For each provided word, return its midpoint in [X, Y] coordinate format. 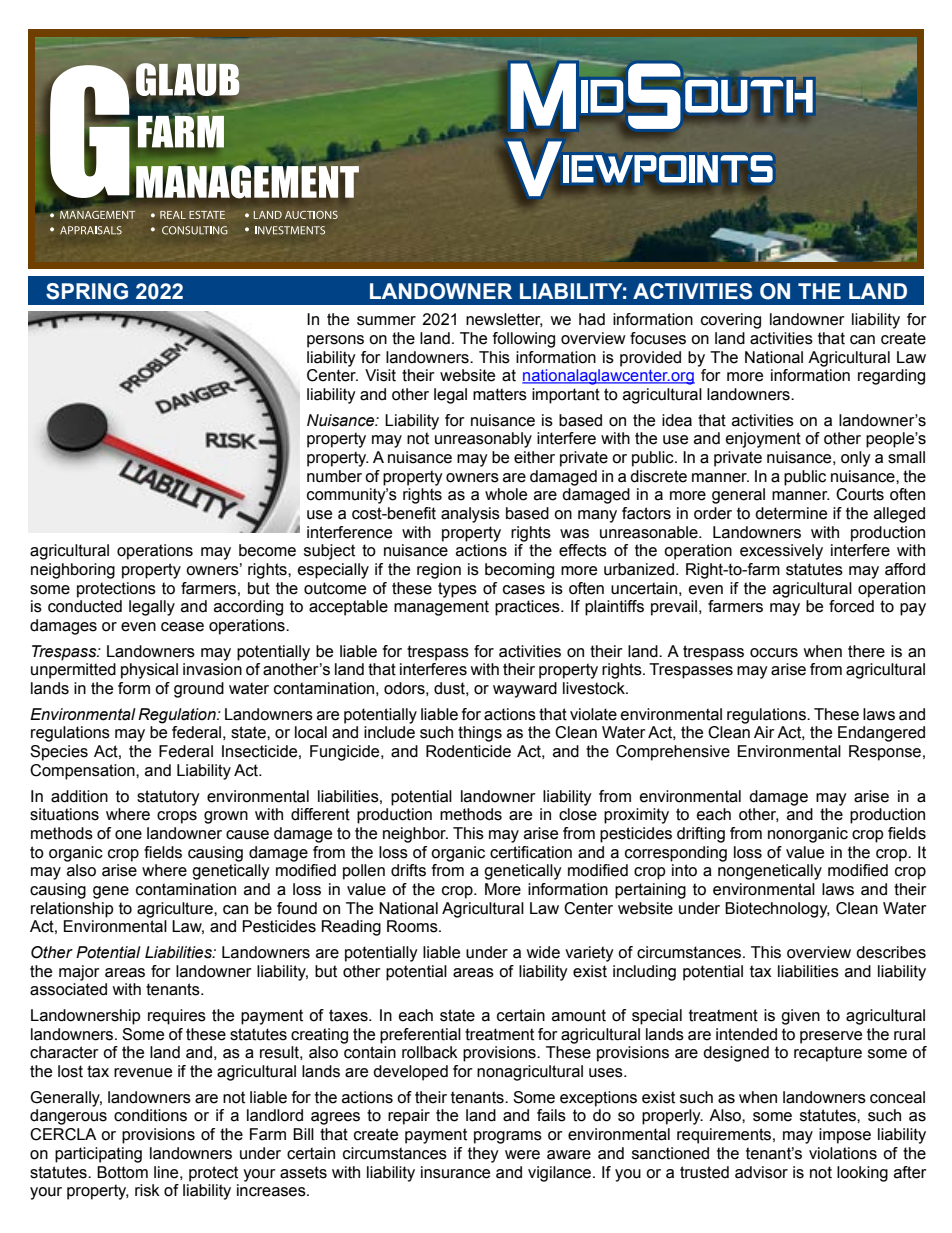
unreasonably [483, 440]
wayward [525, 690]
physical [149, 671]
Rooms [413, 926]
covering [731, 321]
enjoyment [763, 440]
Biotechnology [777, 910]
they [483, 1155]
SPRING [87, 291]
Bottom [122, 1172]
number [334, 476]
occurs [774, 653]
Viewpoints [640, 170]
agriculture [176, 910]
